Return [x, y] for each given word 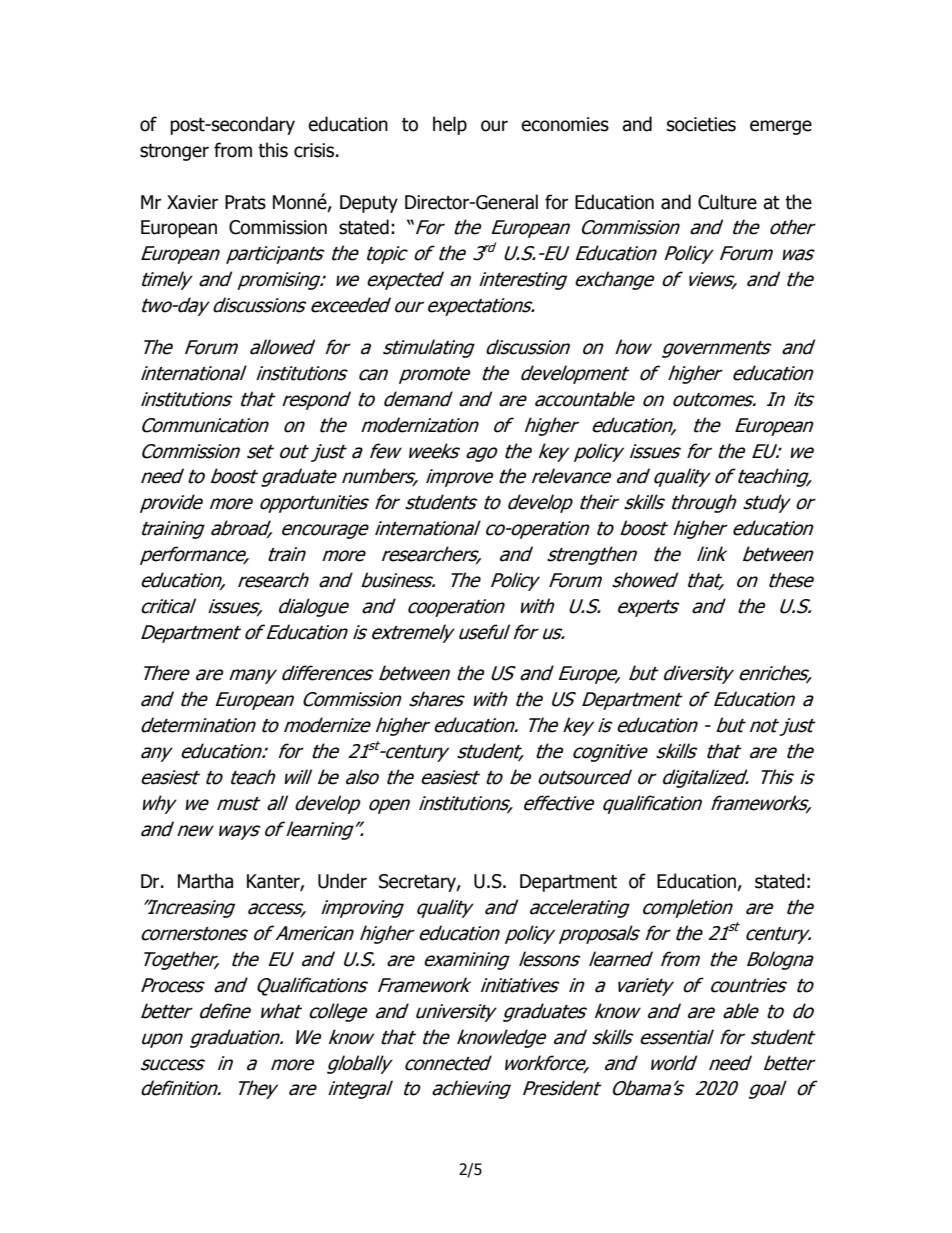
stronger [174, 152]
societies [701, 124]
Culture [727, 202]
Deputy [369, 204]
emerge [781, 127]
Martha [205, 881]
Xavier [192, 202]
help [450, 125]
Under [342, 881]
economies [565, 124]
